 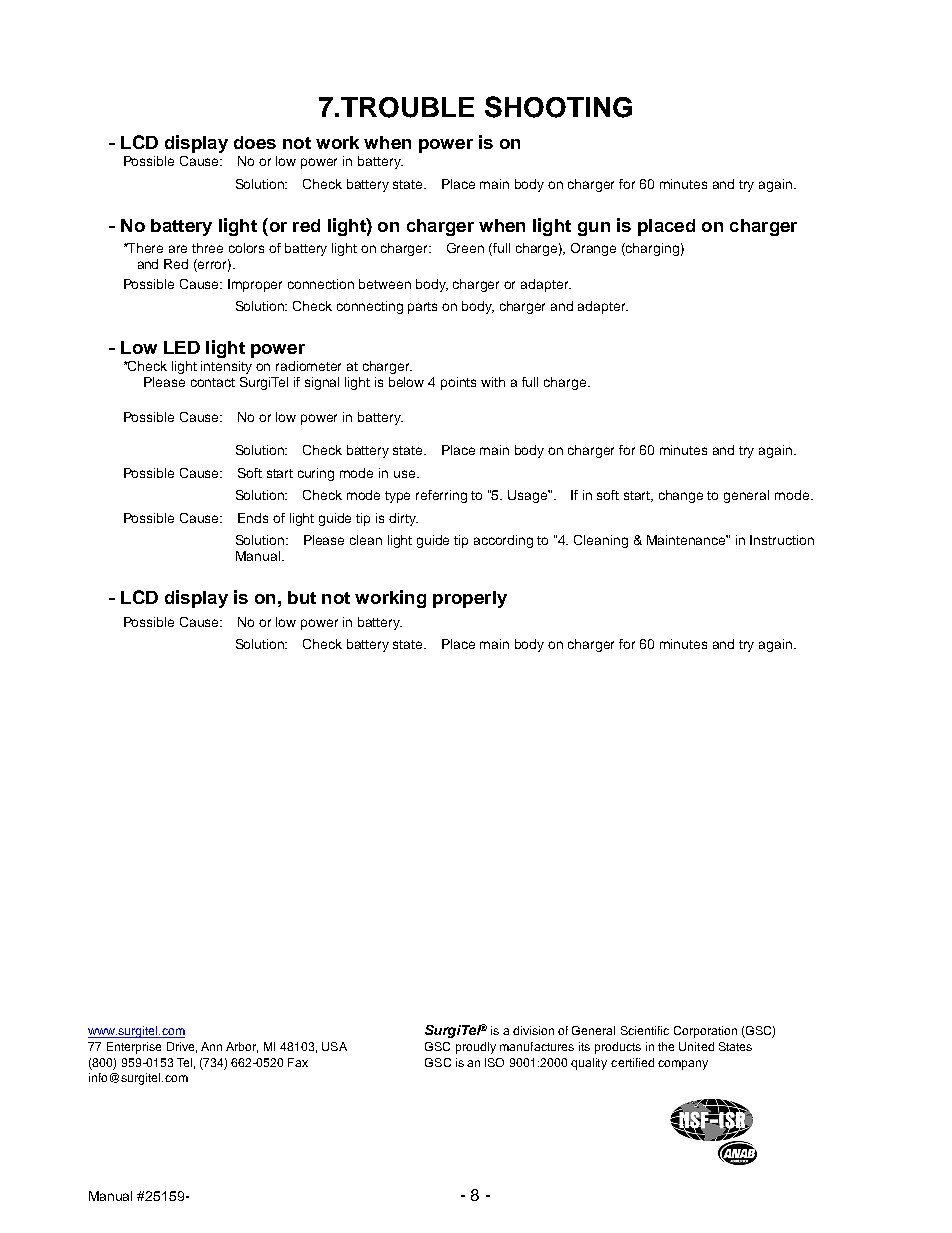 I want to click on does, so click(x=255, y=142).
